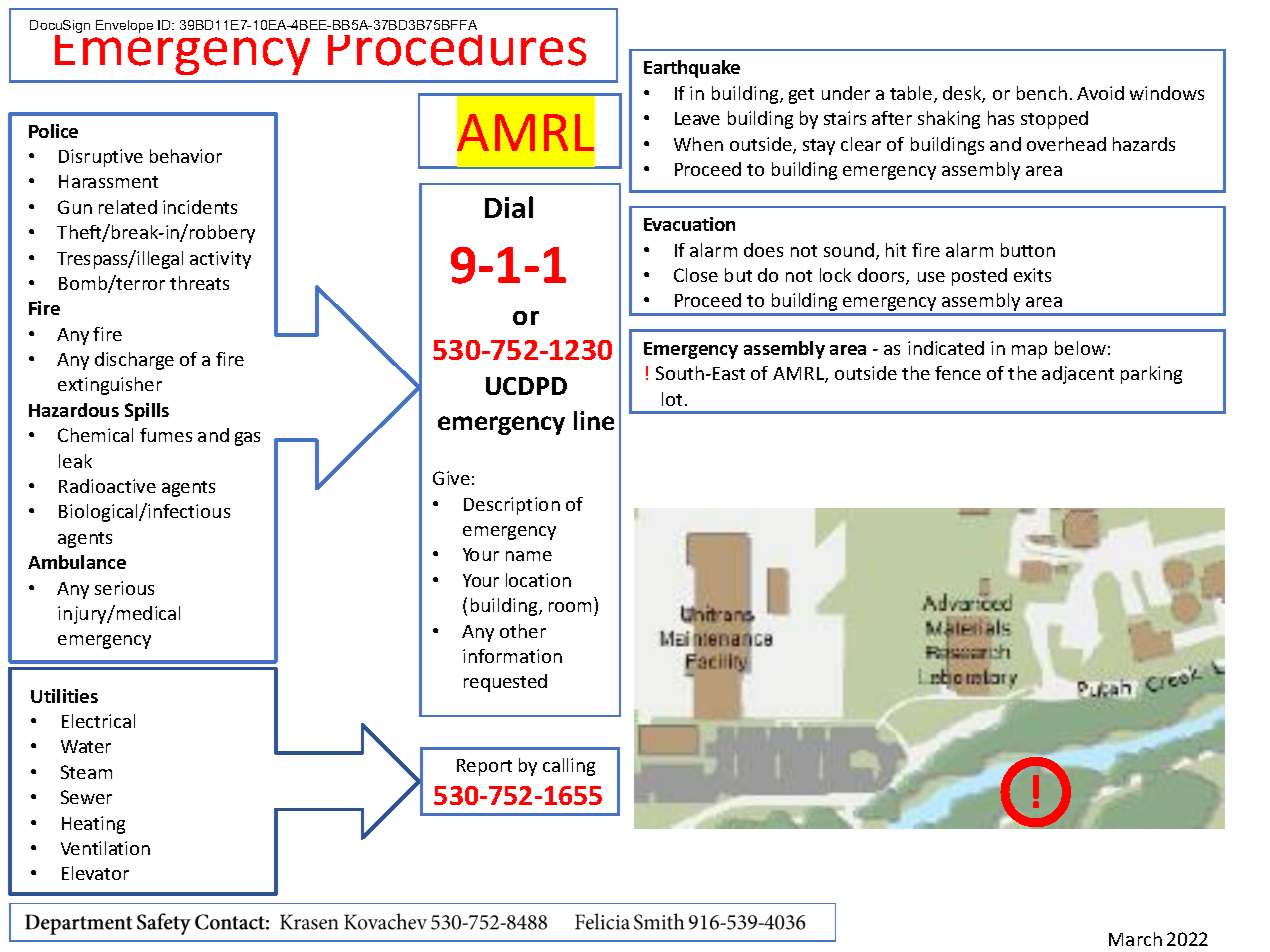 The image size is (1270, 952). I want to click on Radioactive, so click(107, 486).
